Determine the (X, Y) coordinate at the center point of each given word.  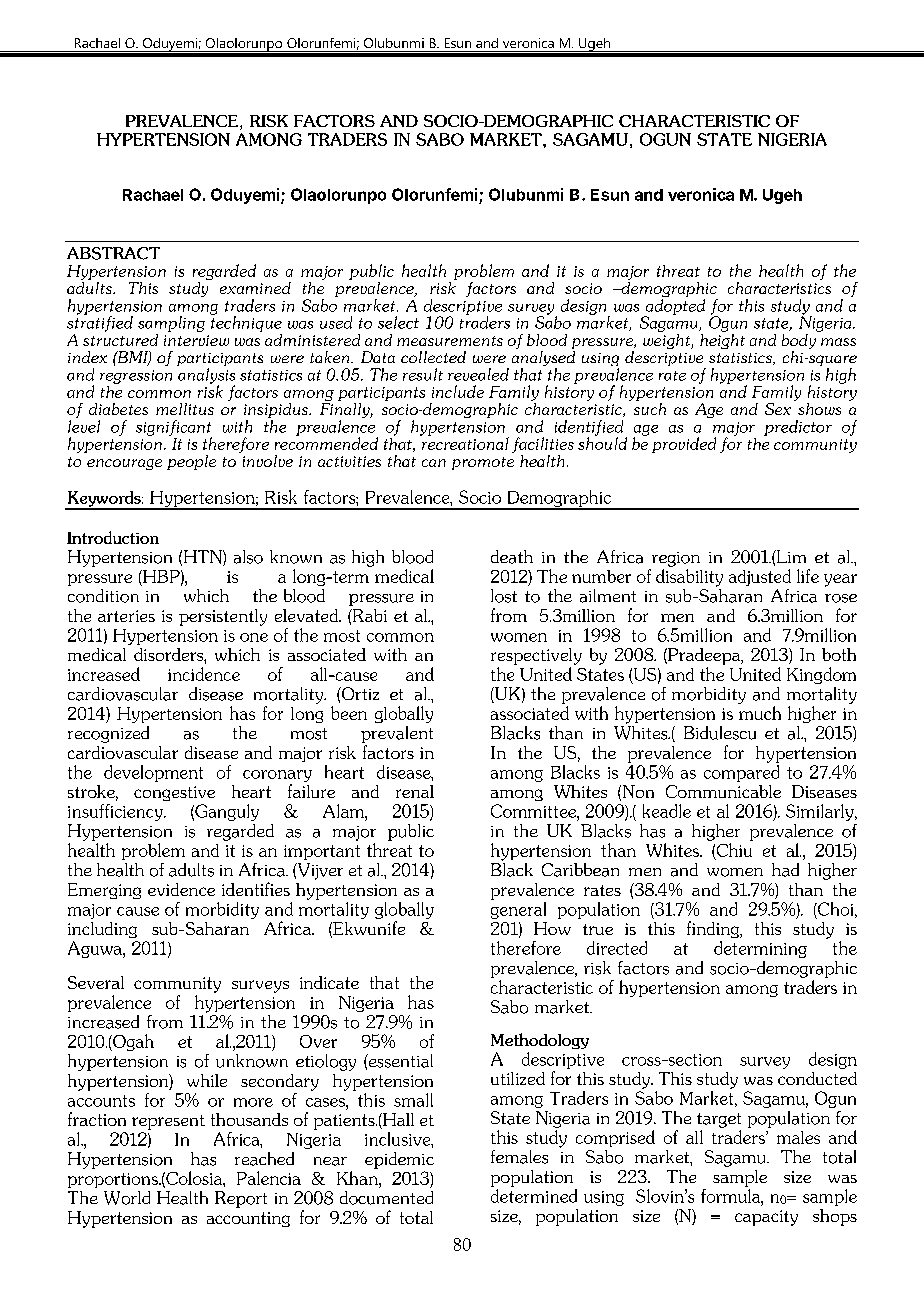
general (518, 910)
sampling (171, 324)
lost (504, 596)
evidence (181, 889)
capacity (766, 1218)
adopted (674, 308)
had (785, 870)
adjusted (760, 577)
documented (386, 1198)
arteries (126, 616)
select (398, 322)
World (127, 1198)
